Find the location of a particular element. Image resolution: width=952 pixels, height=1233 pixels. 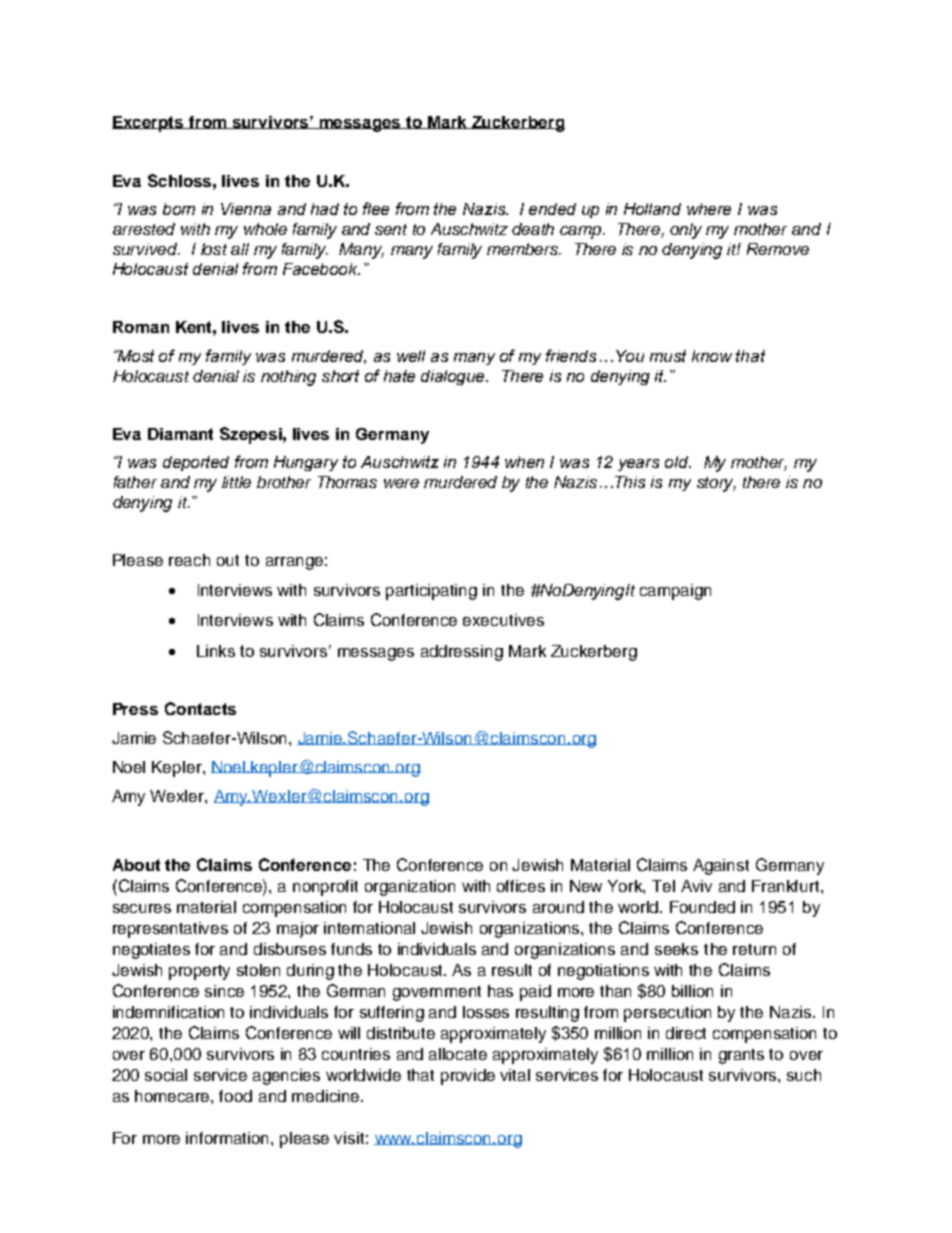

provide is located at coordinates (468, 1077).
